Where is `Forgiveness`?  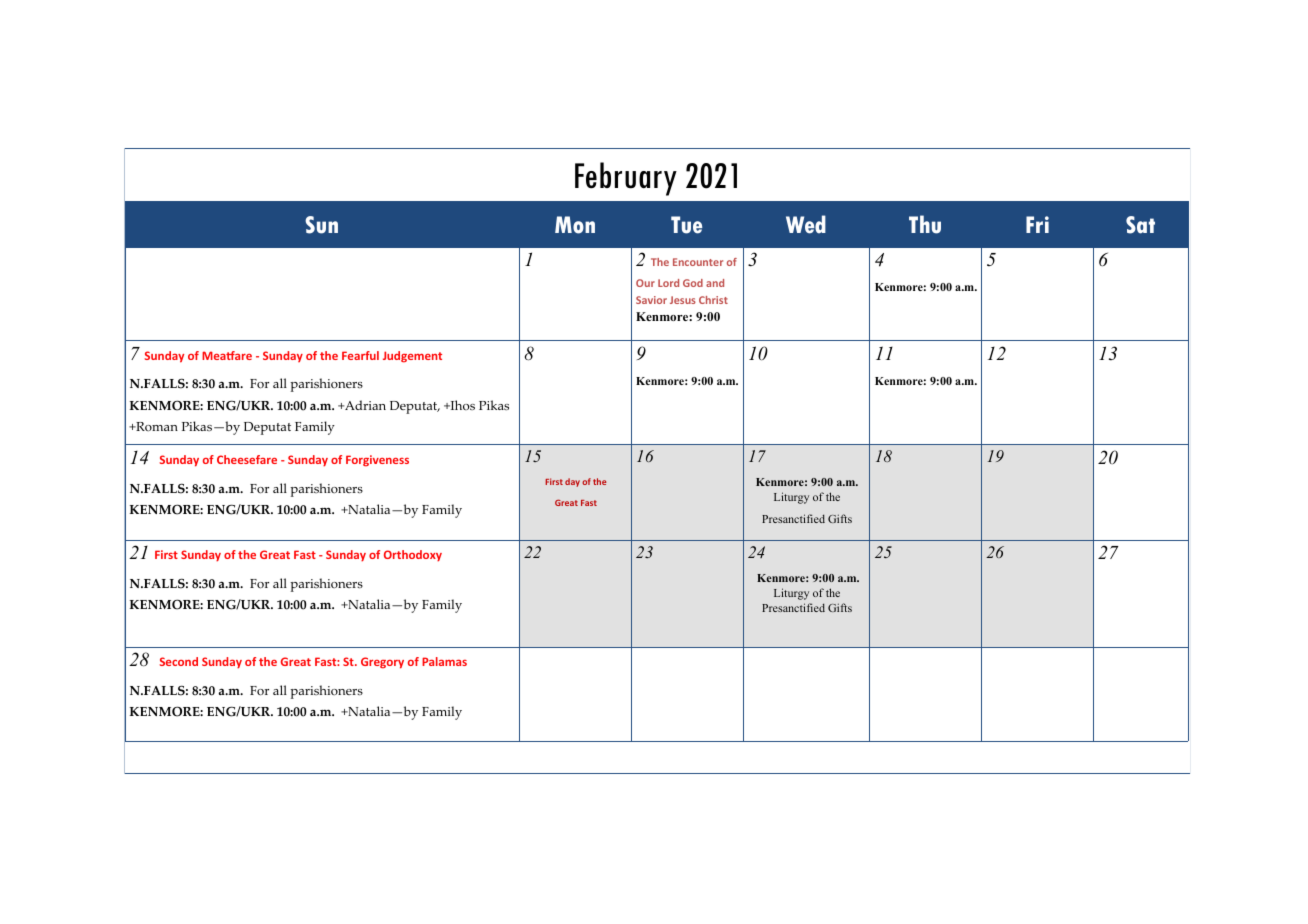 Forgiveness is located at coordinates (377, 461).
